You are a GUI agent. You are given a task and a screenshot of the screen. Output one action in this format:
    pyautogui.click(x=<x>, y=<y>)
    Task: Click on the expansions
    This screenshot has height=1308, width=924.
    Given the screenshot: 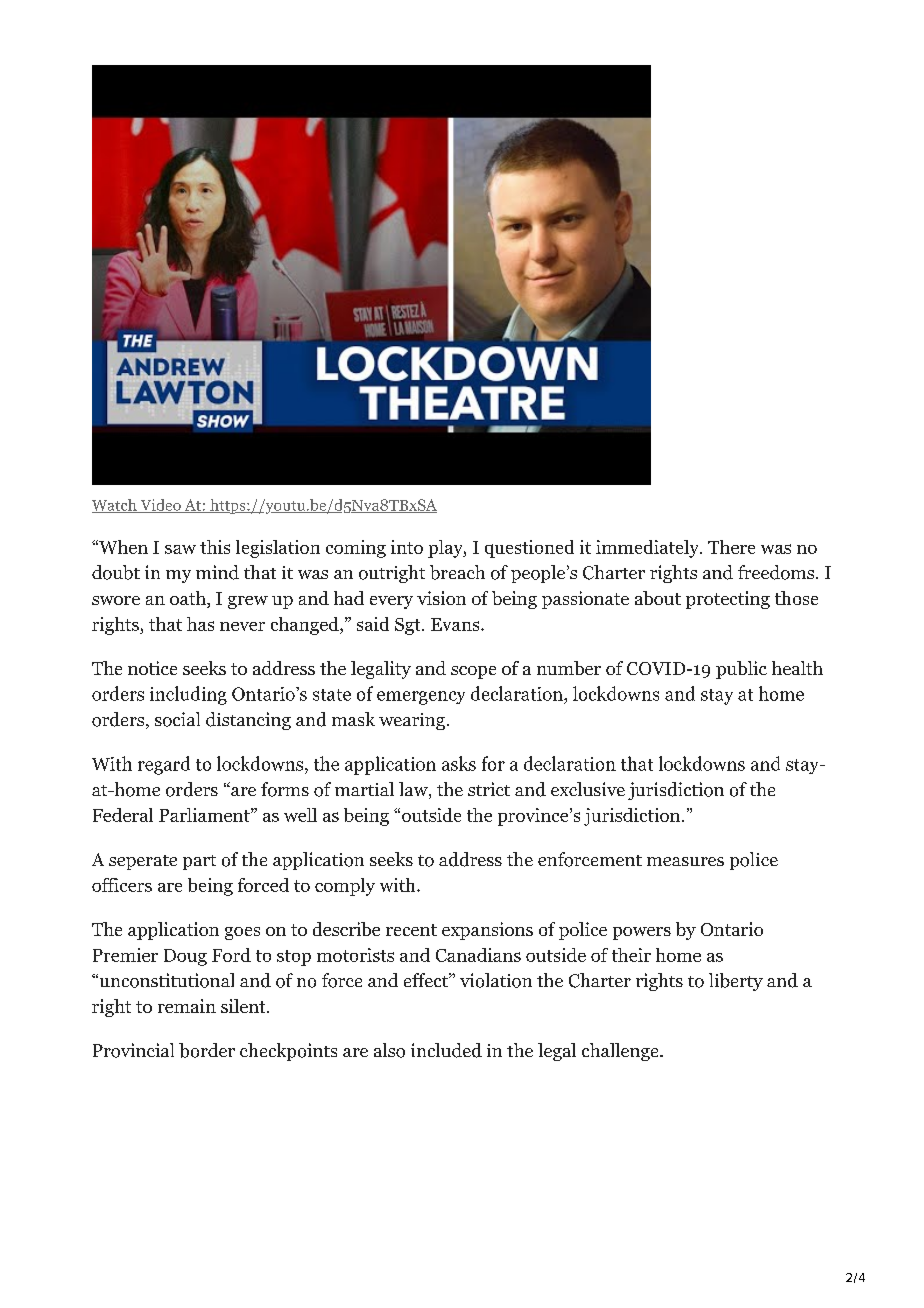 What is the action you would take?
    pyautogui.click(x=487, y=931)
